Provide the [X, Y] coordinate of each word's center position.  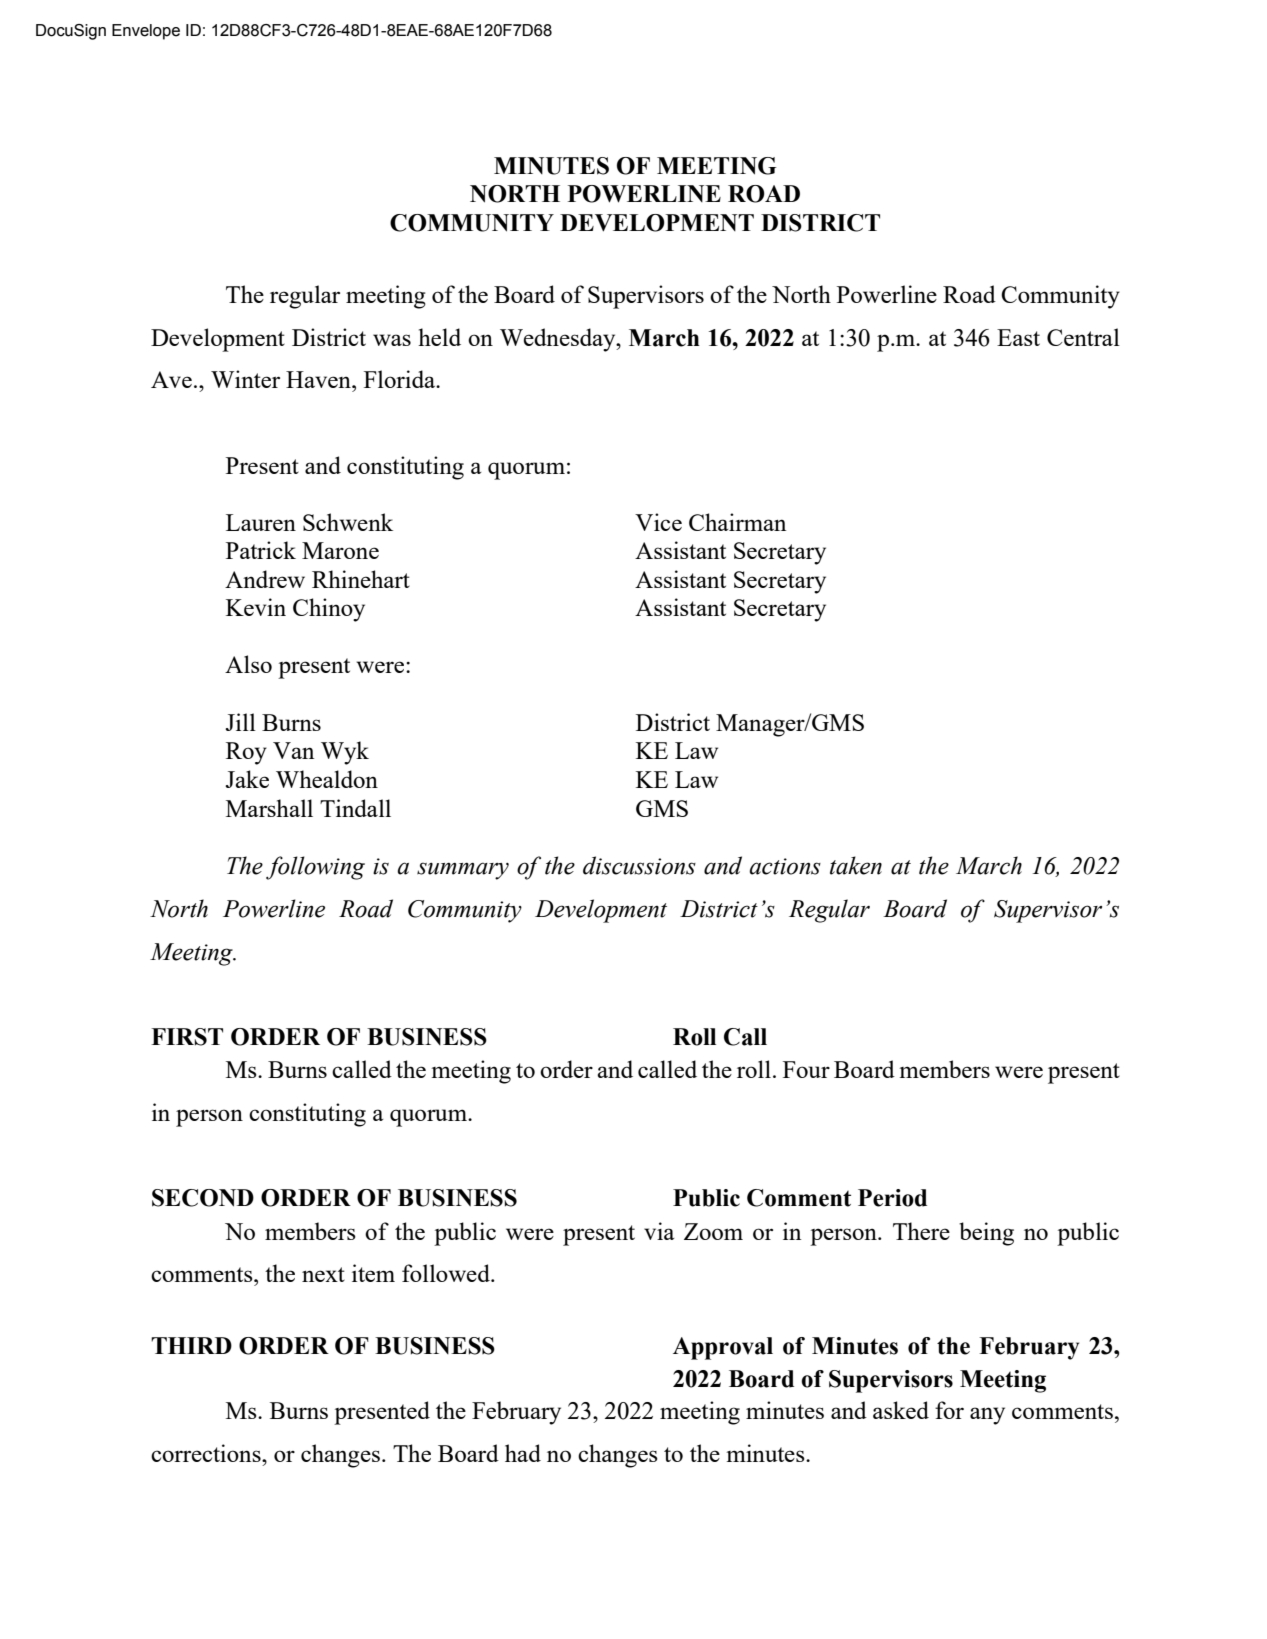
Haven [319, 379]
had [523, 1453]
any [987, 1416]
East [1018, 337]
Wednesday [559, 340]
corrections [207, 1453]
